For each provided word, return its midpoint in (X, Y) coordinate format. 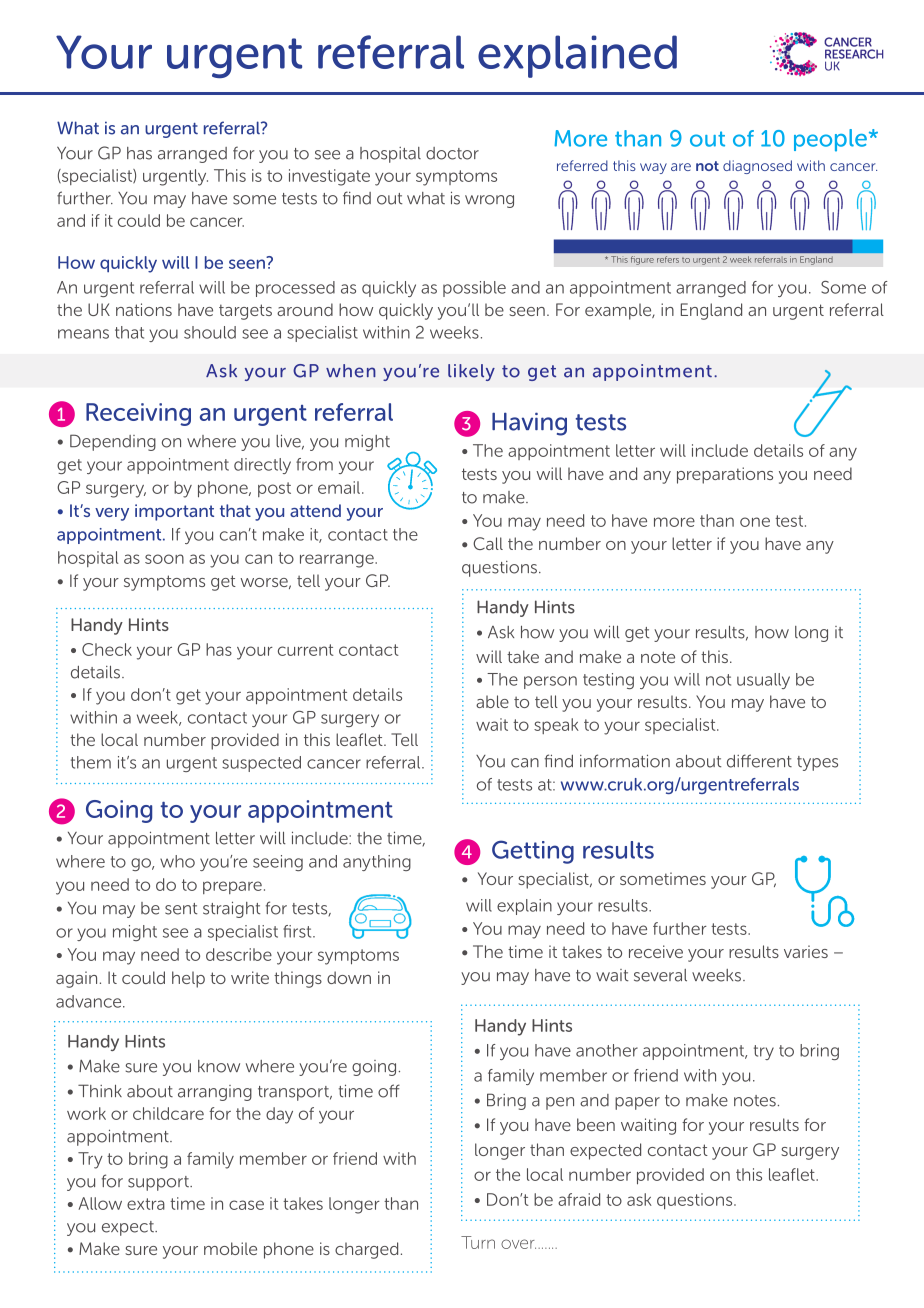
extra (146, 1204)
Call (488, 543)
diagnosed (757, 167)
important (174, 512)
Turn (478, 1242)
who (177, 861)
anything (377, 863)
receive (656, 951)
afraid (579, 1199)
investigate (329, 177)
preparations (725, 475)
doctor (452, 153)
